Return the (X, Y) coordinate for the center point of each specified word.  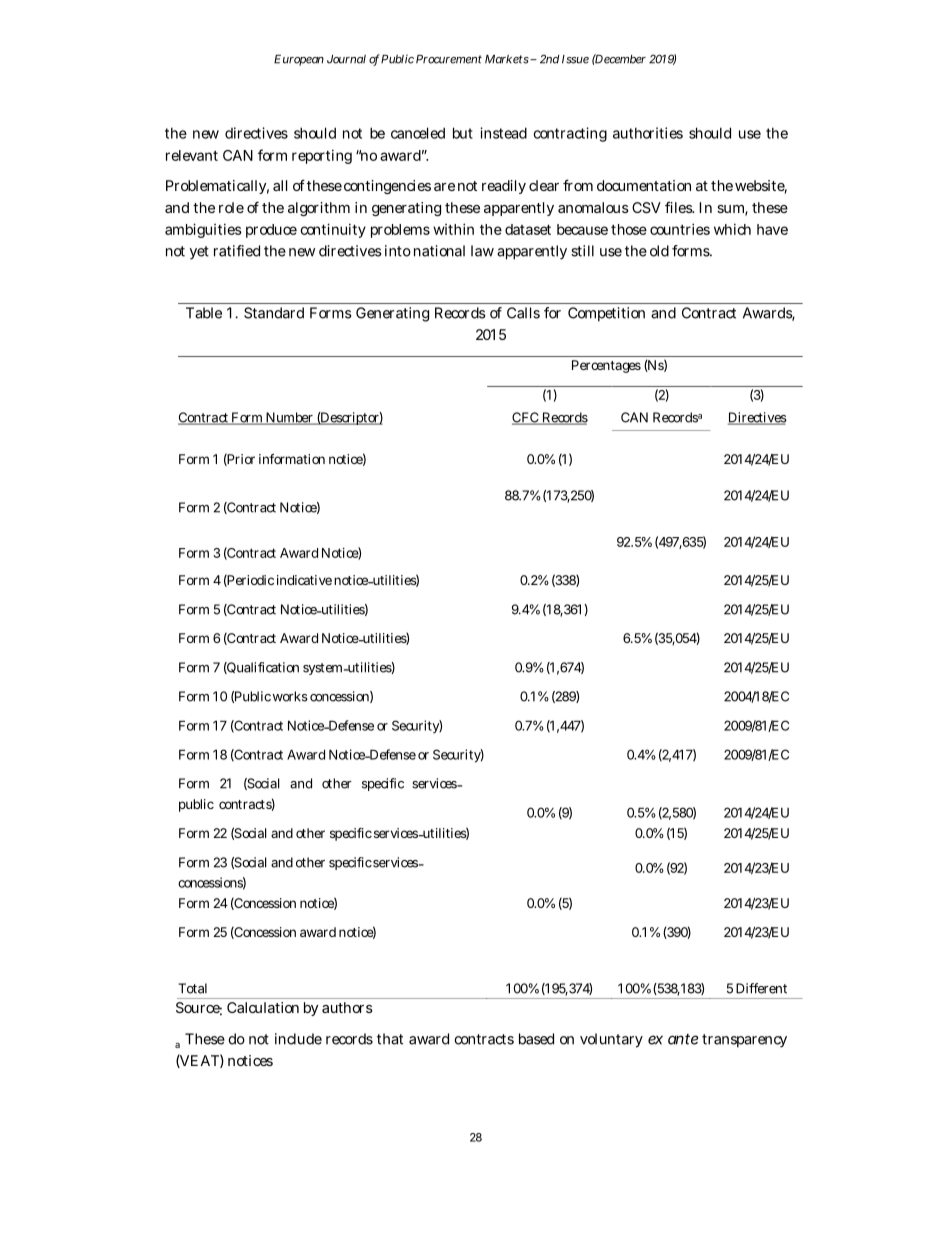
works (290, 696)
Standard (274, 313)
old (659, 251)
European (299, 60)
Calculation (263, 1007)
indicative (304, 580)
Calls (523, 313)
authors (347, 1007)
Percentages (606, 366)
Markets (508, 59)
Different (761, 988)
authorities (648, 133)
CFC (526, 418)
